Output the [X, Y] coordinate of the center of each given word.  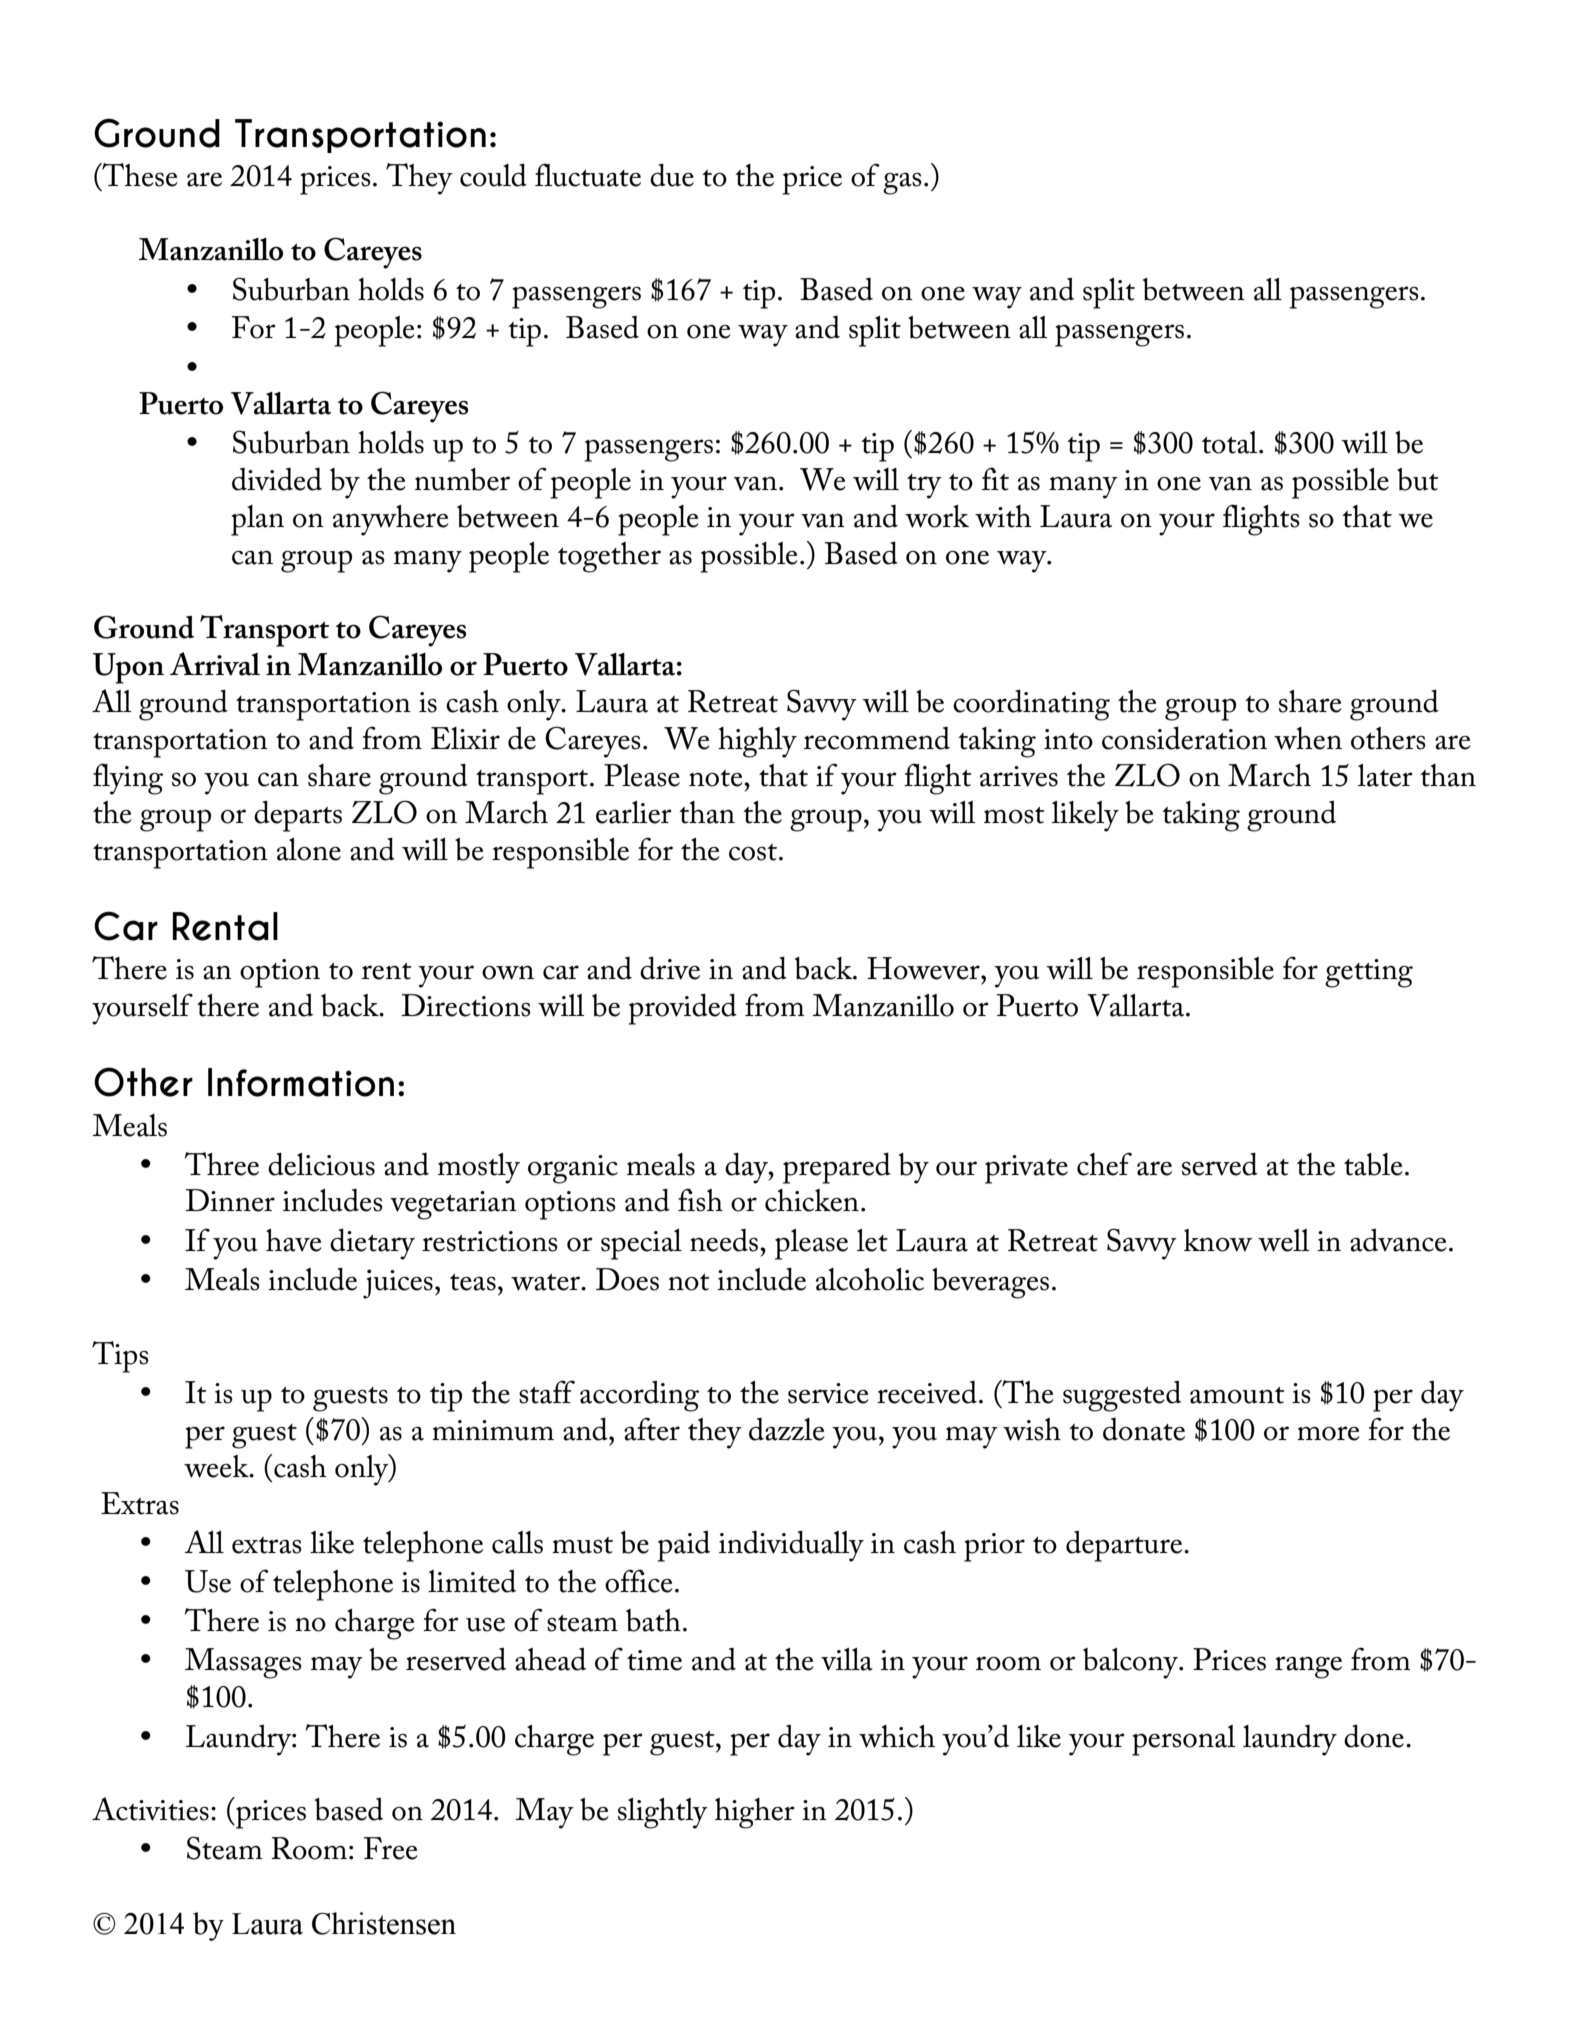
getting [1369, 973]
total [1231, 442]
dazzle [786, 1429]
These [138, 176]
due [672, 175]
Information [301, 1082]
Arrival [215, 664]
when [1308, 738]
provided [682, 1009]
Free [390, 1848]
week [217, 1466]
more [1328, 1433]
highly [757, 742]
